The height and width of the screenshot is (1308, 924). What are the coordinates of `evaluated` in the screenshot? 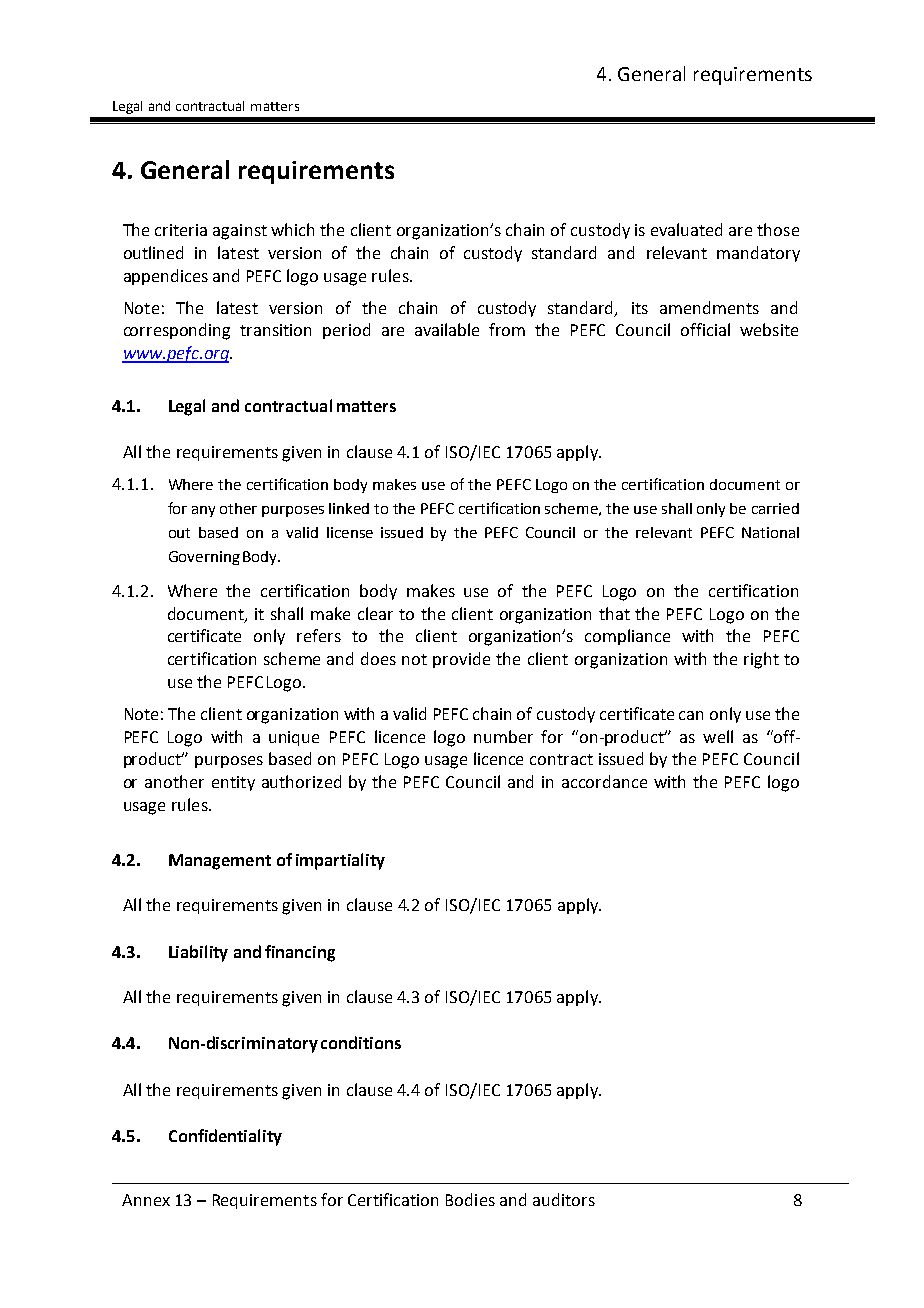 It's located at (686, 229).
